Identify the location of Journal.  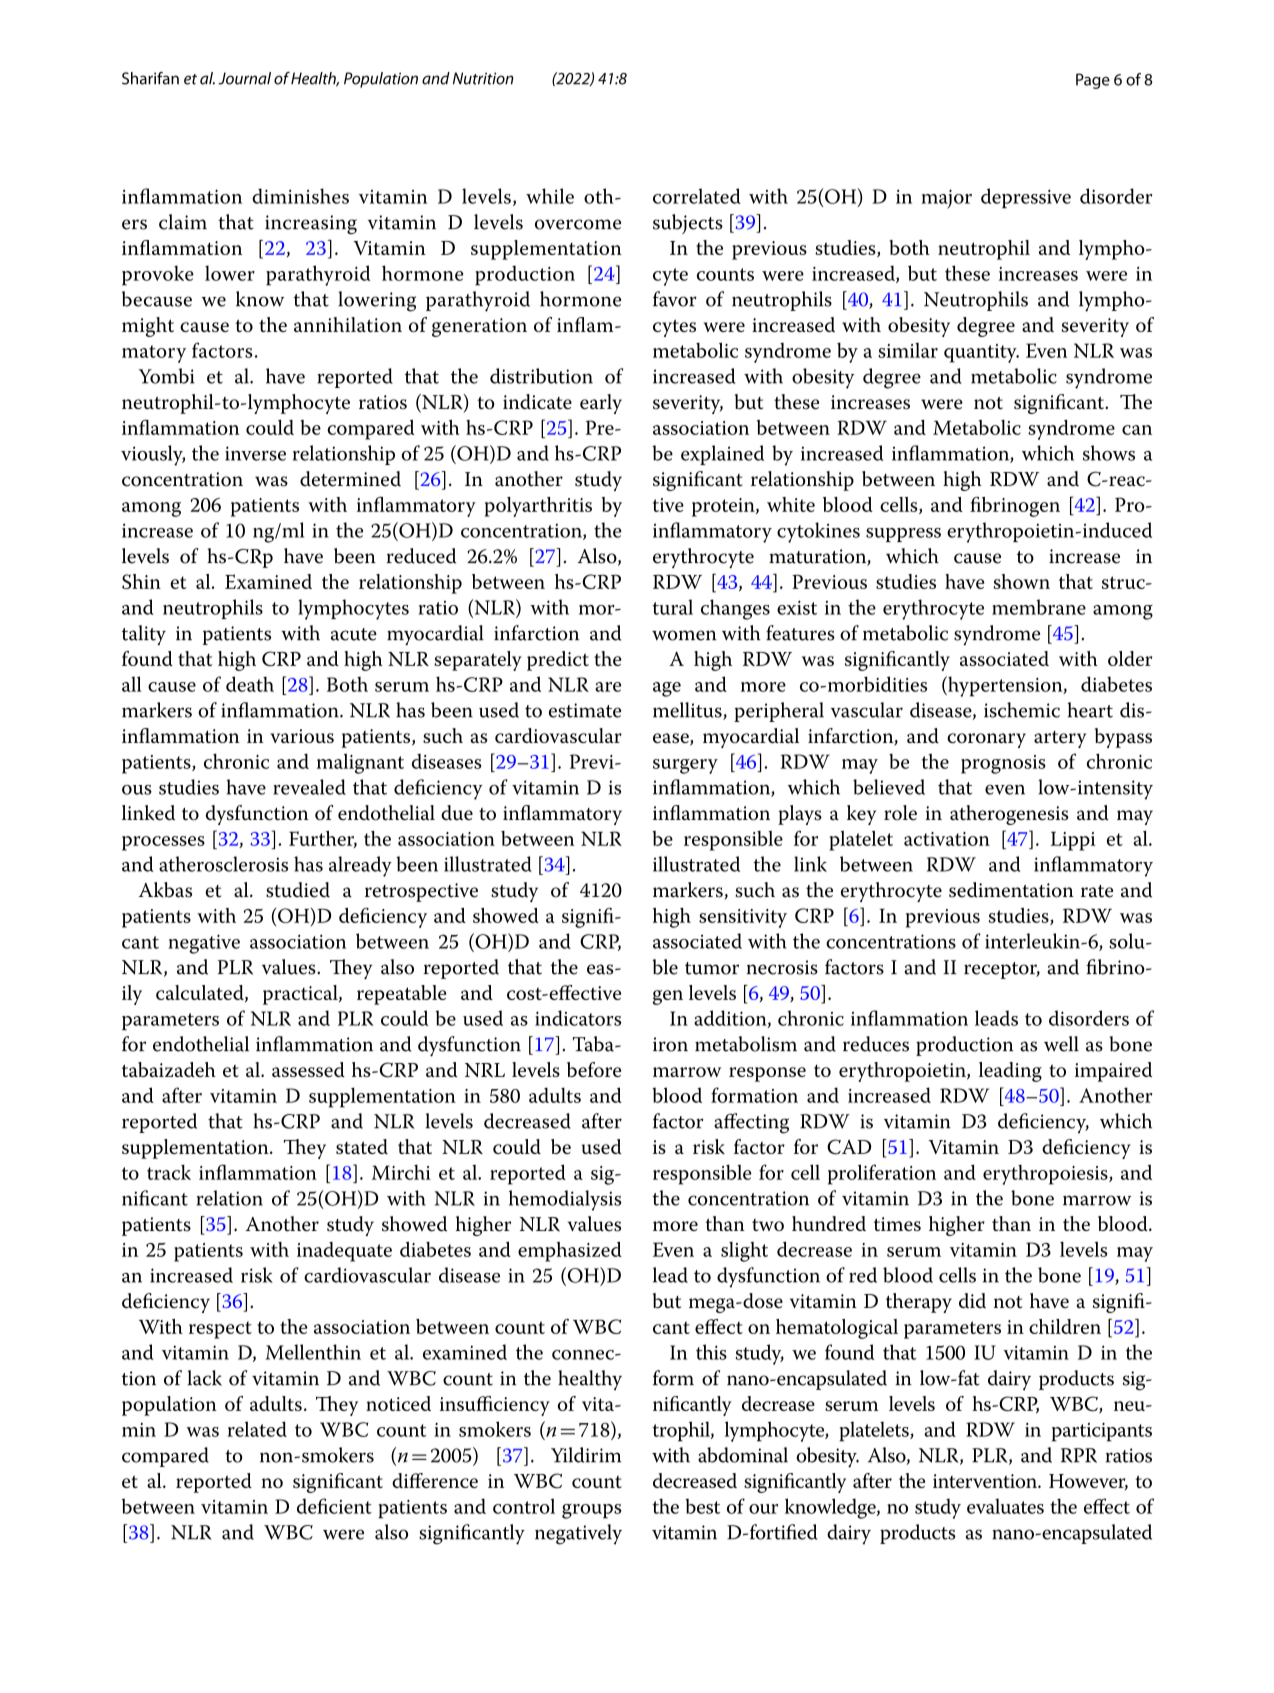
(244, 78).
